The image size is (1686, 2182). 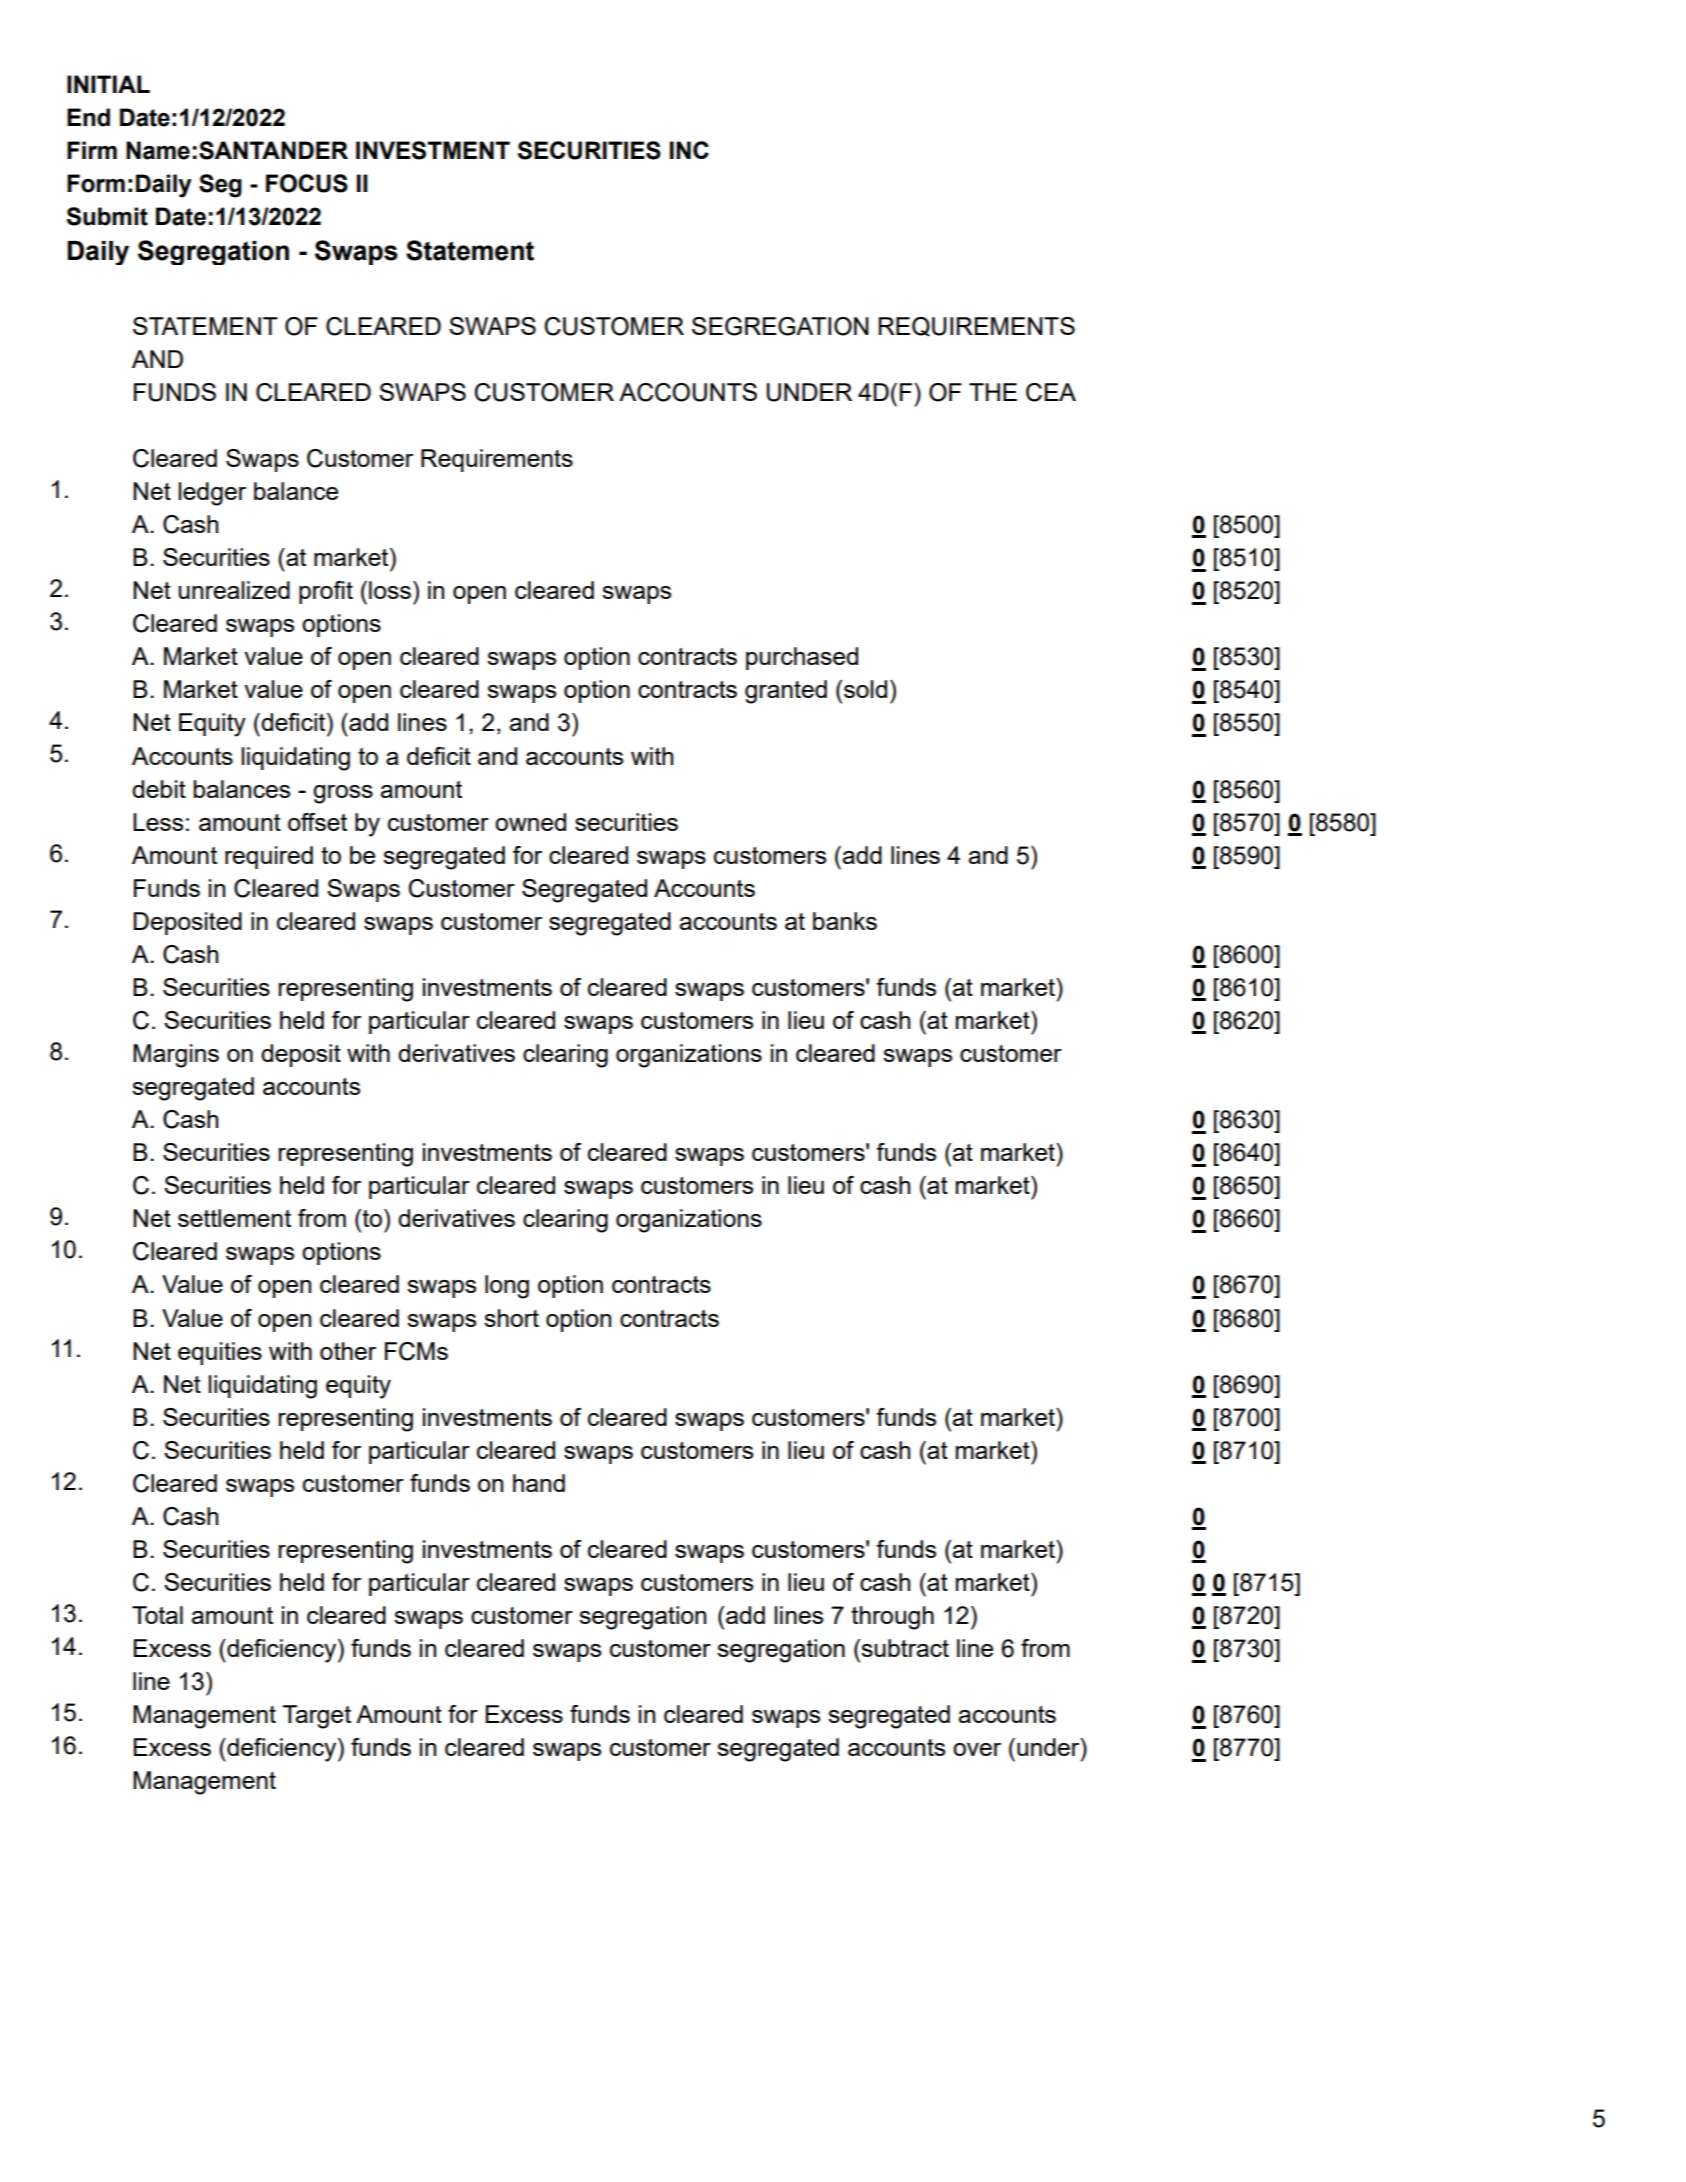 I want to click on long, so click(x=507, y=1287).
